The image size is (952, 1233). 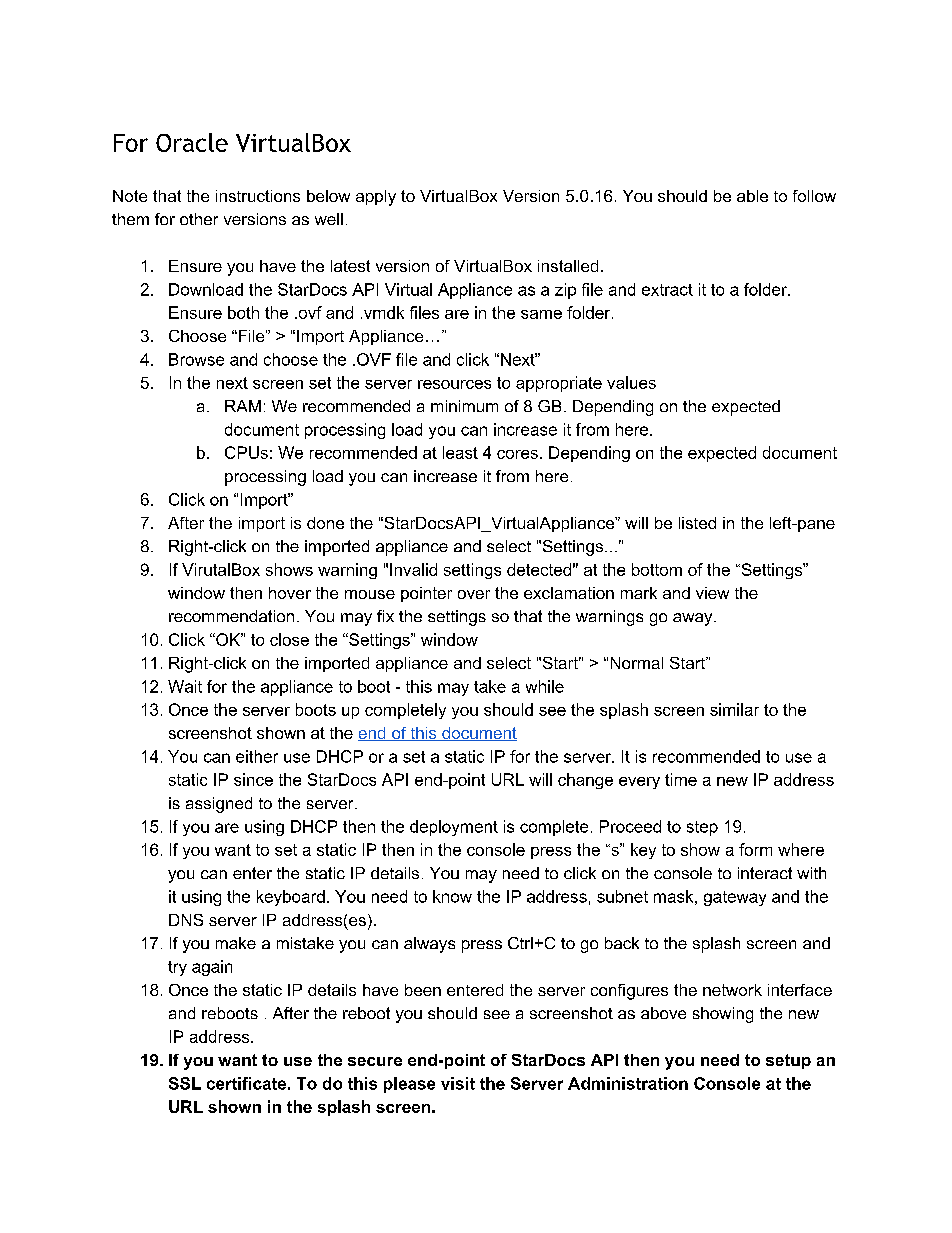 I want to click on RAM, so click(x=243, y=406).
